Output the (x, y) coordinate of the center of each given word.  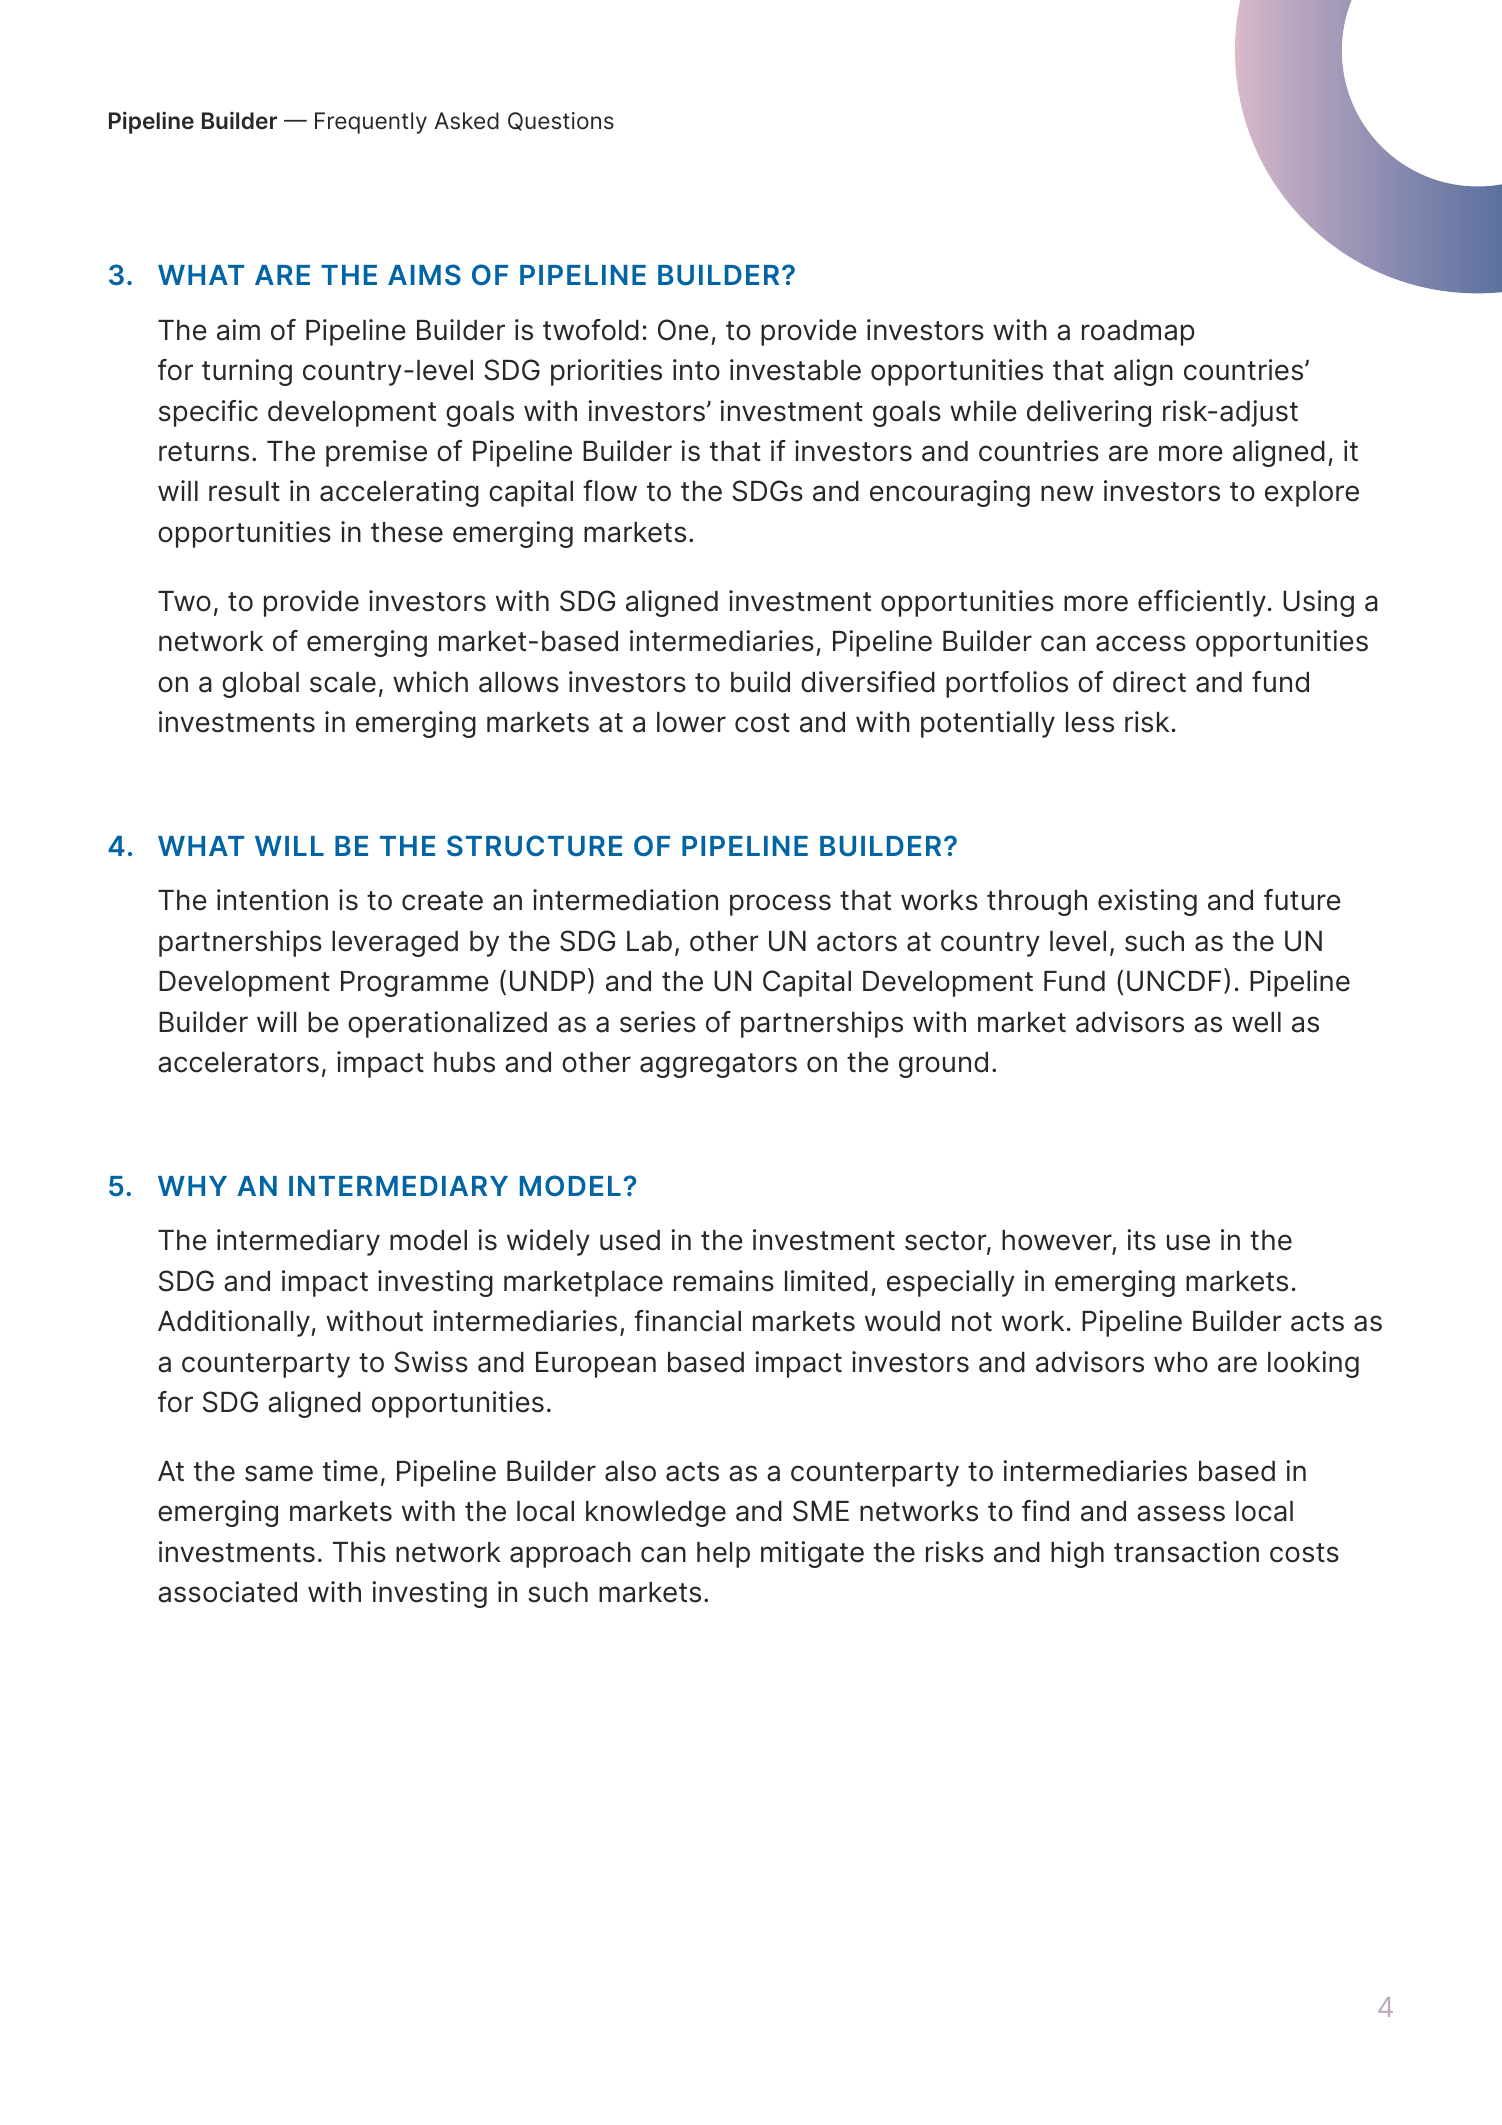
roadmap (1138, 333)
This (359, 1552)
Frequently (371, 123)
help (723, 1555)
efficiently (1202, 603)
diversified (868, 682)
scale (343, 682)
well (1256, 1022)
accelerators (238, 1062)
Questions (561, 121)
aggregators (718, 1065)
